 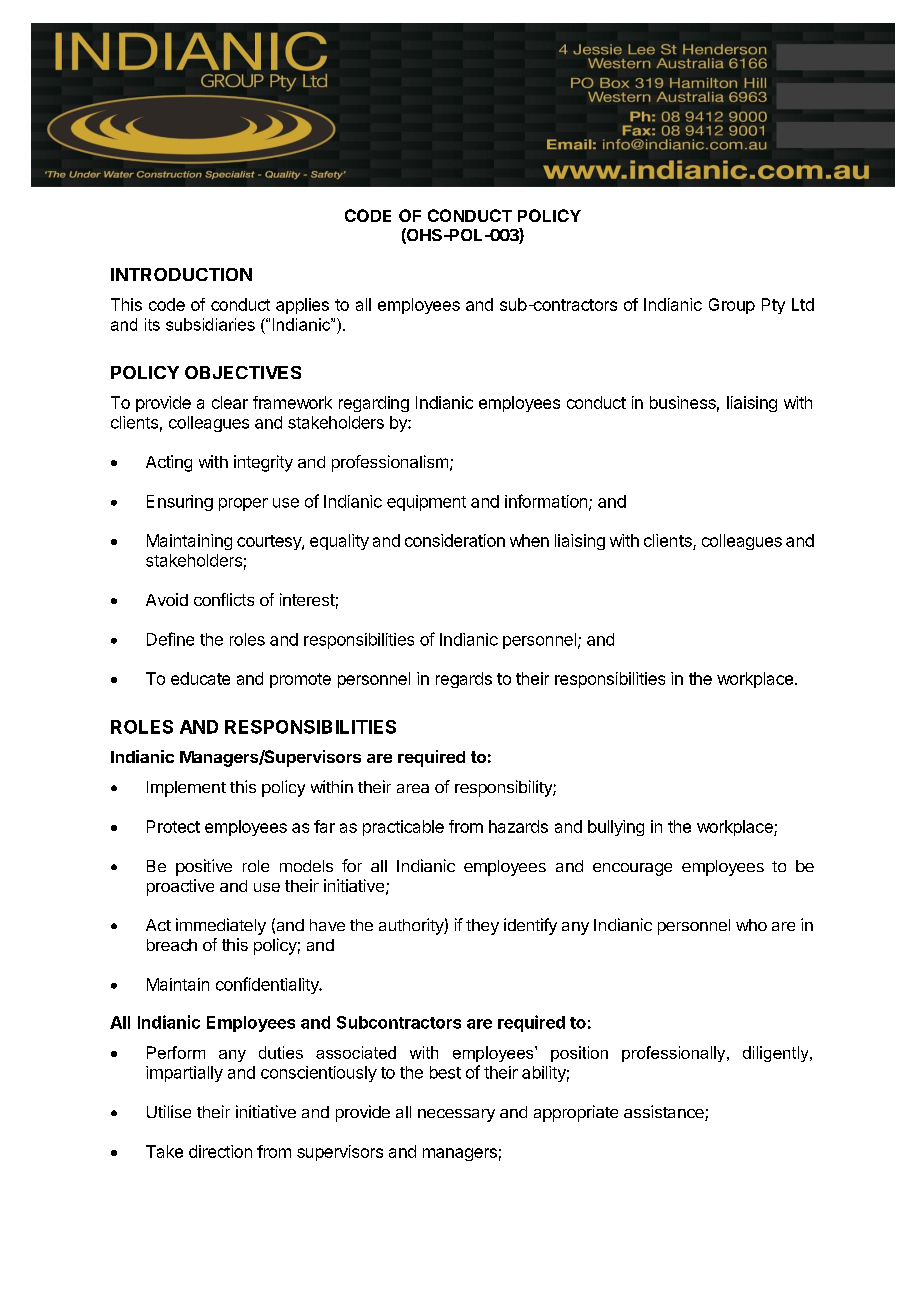 I want to click on they, so click(x=482, y=927).
